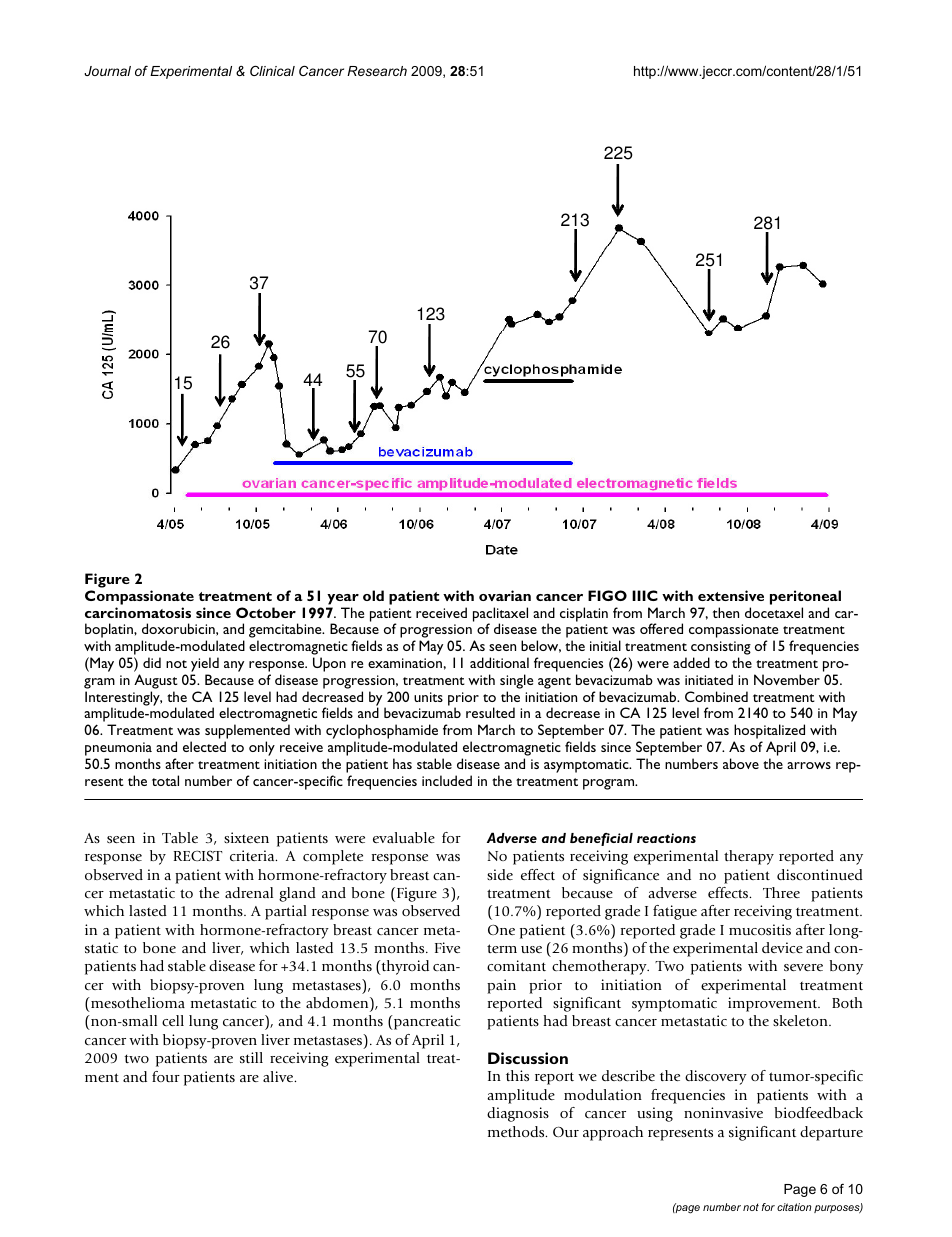 Image resolution: width=952 pixels, height=1237 pixels. What do you see at coordinates (272, 70) in the document?
I see `Clinical` at bounding box center [272, 70].
